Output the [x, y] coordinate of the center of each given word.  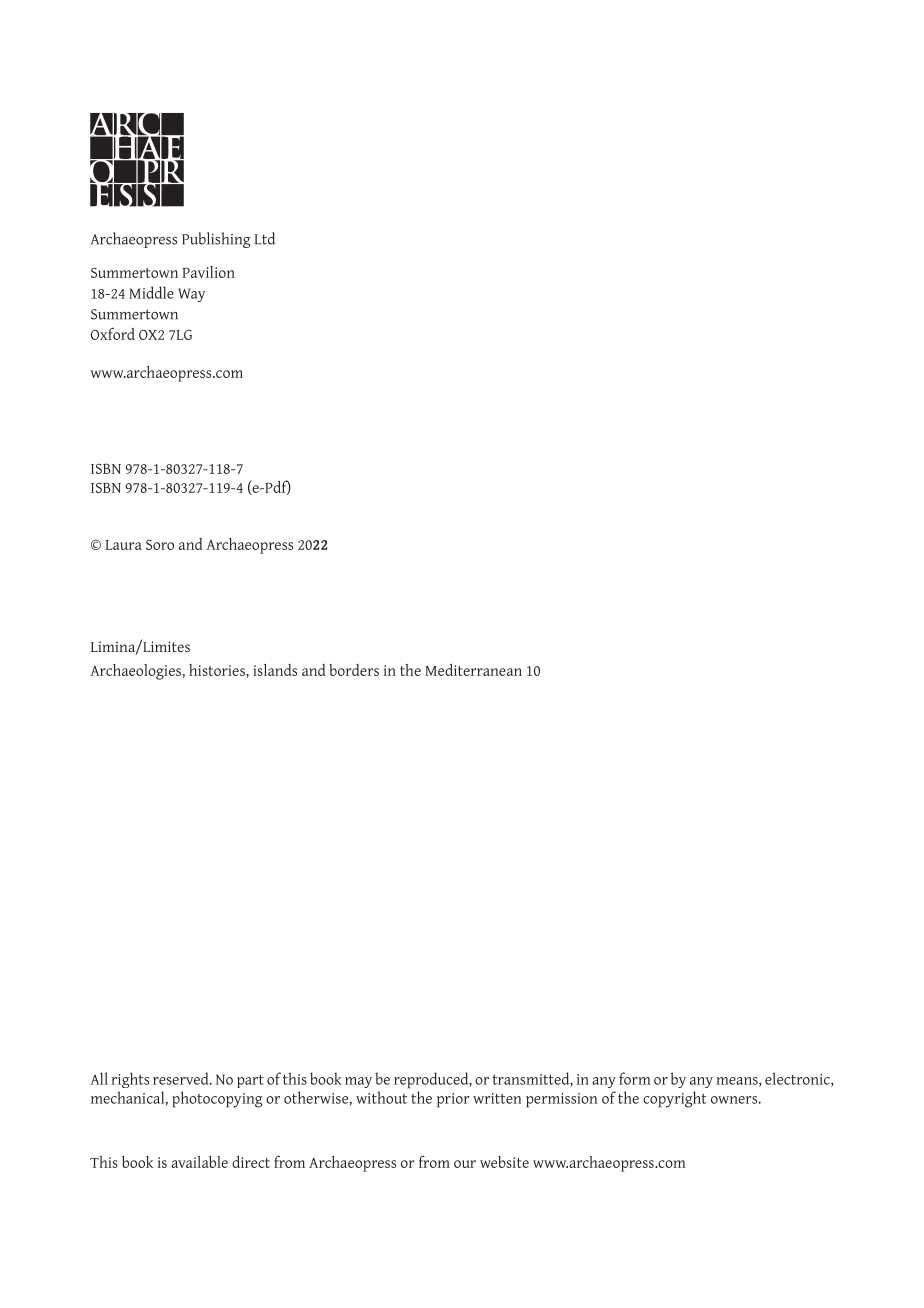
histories [218, 671]
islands [275, 670]
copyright [675, 1099]
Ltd [264, 238]
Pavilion [208, 272]
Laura [123, 545]
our [465, 1164]
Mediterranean [473, 670]
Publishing [216, 240]
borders [354, 670]
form [635, 1078]
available [199, 1162]
